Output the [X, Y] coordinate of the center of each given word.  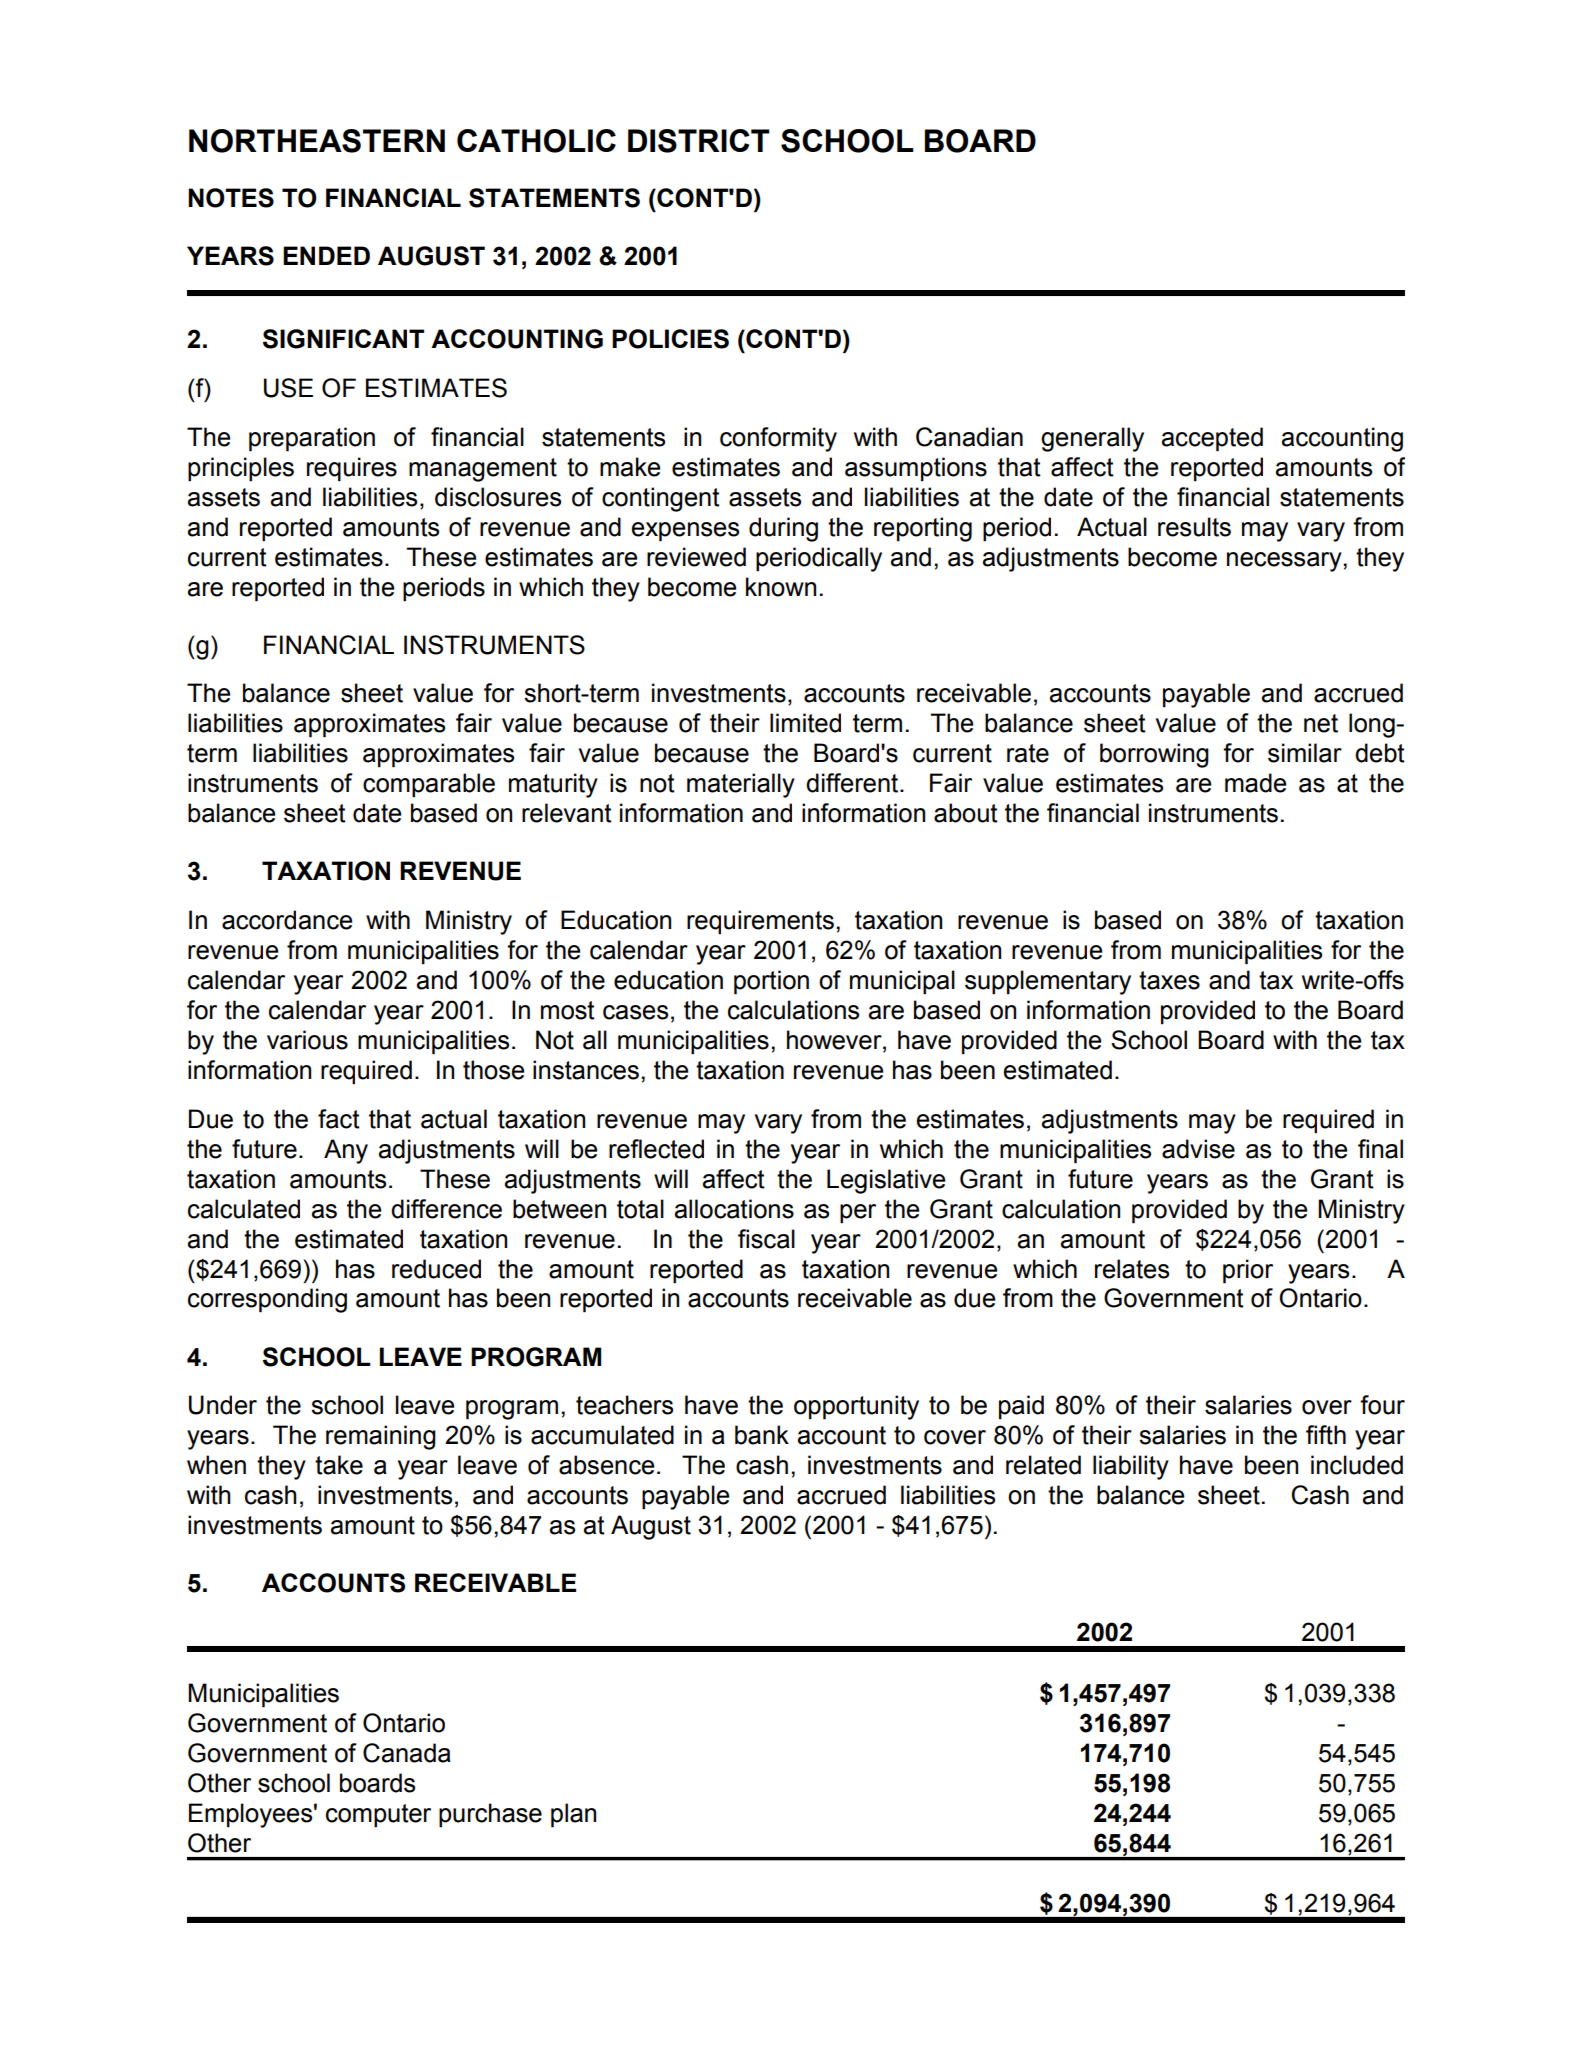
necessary [1284, 562]
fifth [1326, 1435]
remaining [381, 1437]
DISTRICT [699, 141]
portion [771, 982]
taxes [1169, 980]
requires [352, 469]
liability [1131, 1467]
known [781, 587]
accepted [1212, 439]
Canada [407, 1753]
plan [573, 1815]
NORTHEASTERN [317, 141]
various [307, 1040]
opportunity [856, 1407]
